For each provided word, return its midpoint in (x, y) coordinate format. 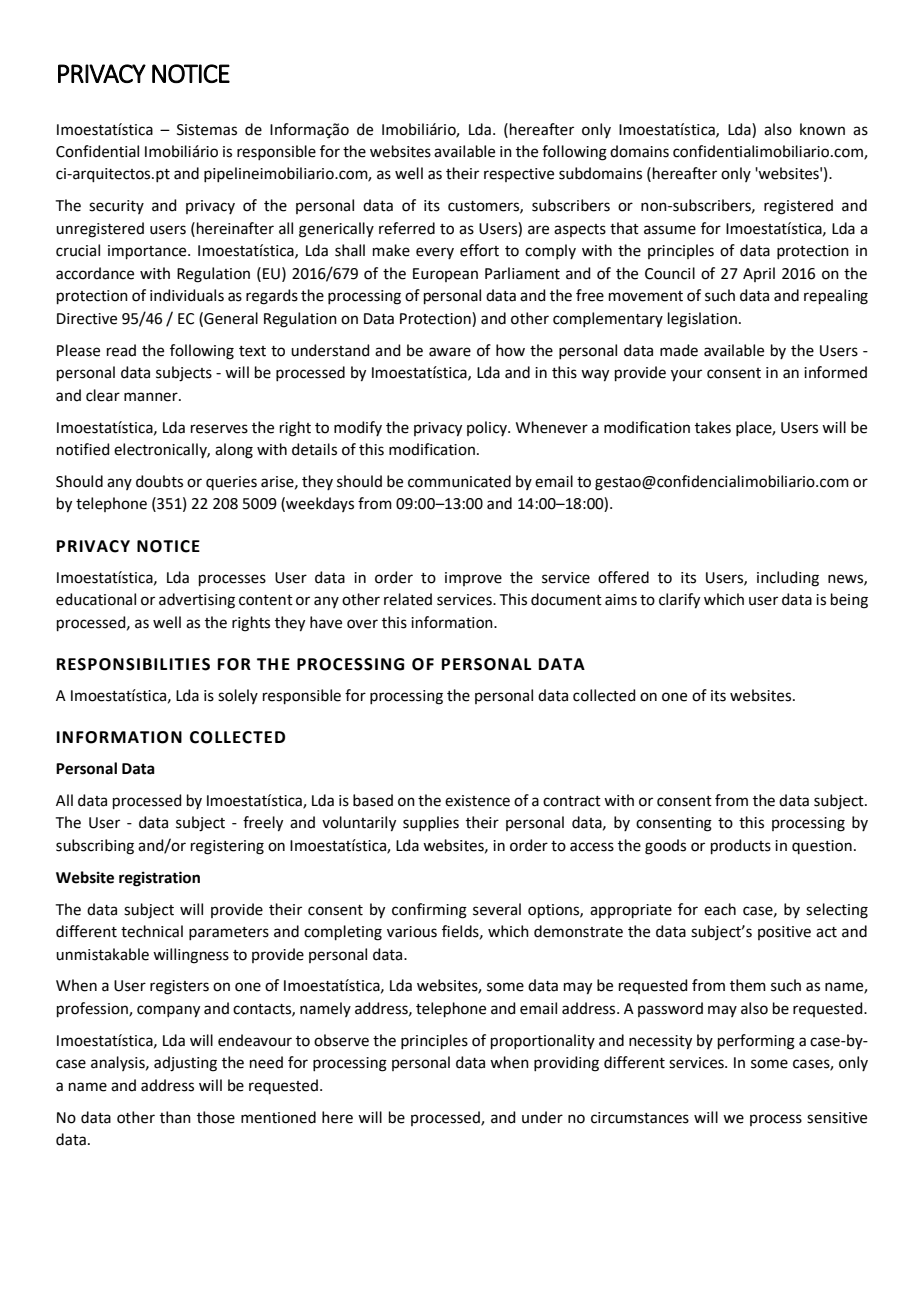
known (822, 129)
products (741, 846)
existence (477, 801)
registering (227, 847)
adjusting (185, 1064)
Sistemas (207, 130)
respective (519, 175)
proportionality (543, 1041)
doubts (159, 481)
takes (713, 427)
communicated (459, 481)
